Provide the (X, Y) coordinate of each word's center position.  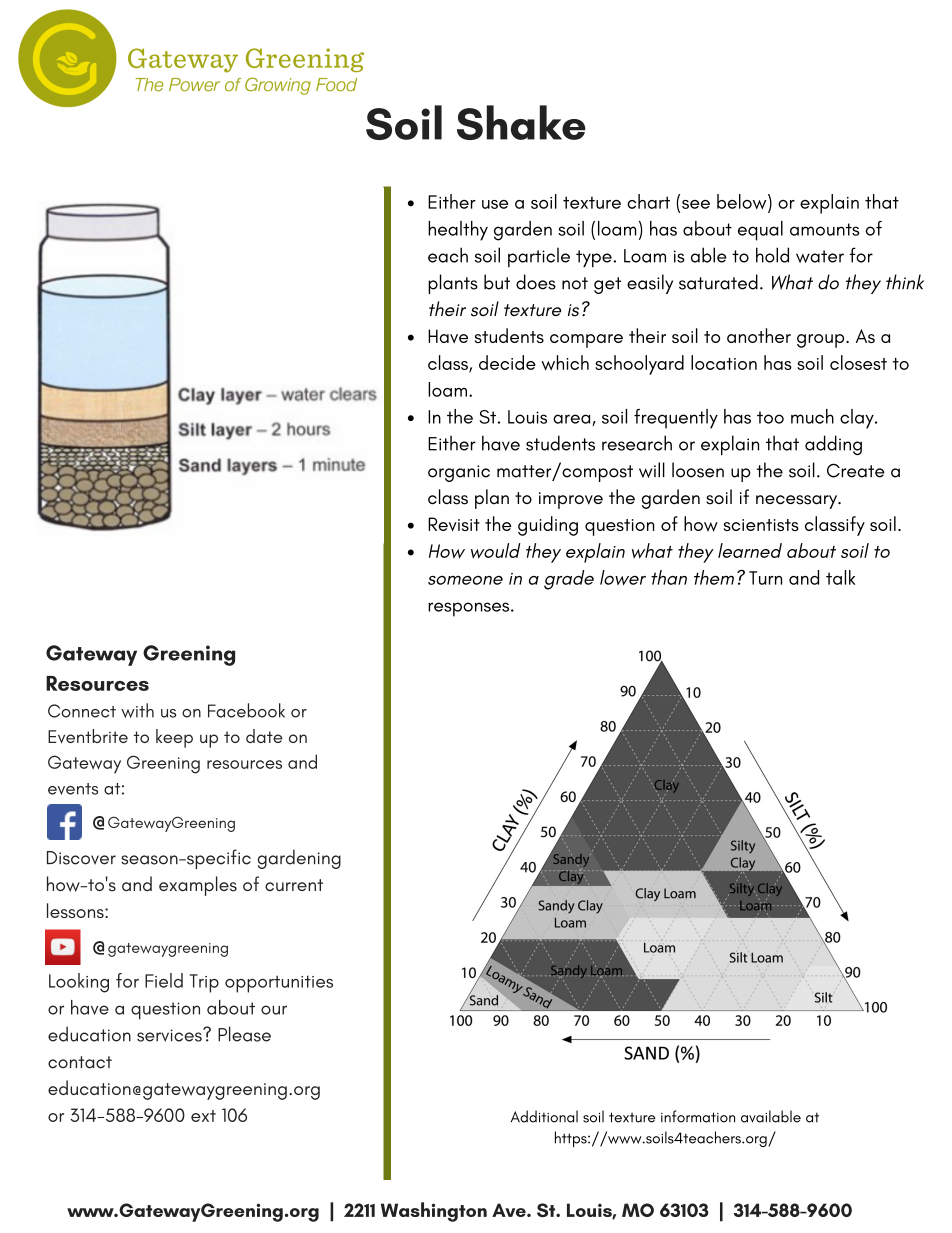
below (743, 203)
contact (80, 1062)
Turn (765, 578)
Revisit (454, 524)
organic (459, 473)
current (294, 885)
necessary (798, 502)
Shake (521, 122)
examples (198, 886)
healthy (458, 231)
